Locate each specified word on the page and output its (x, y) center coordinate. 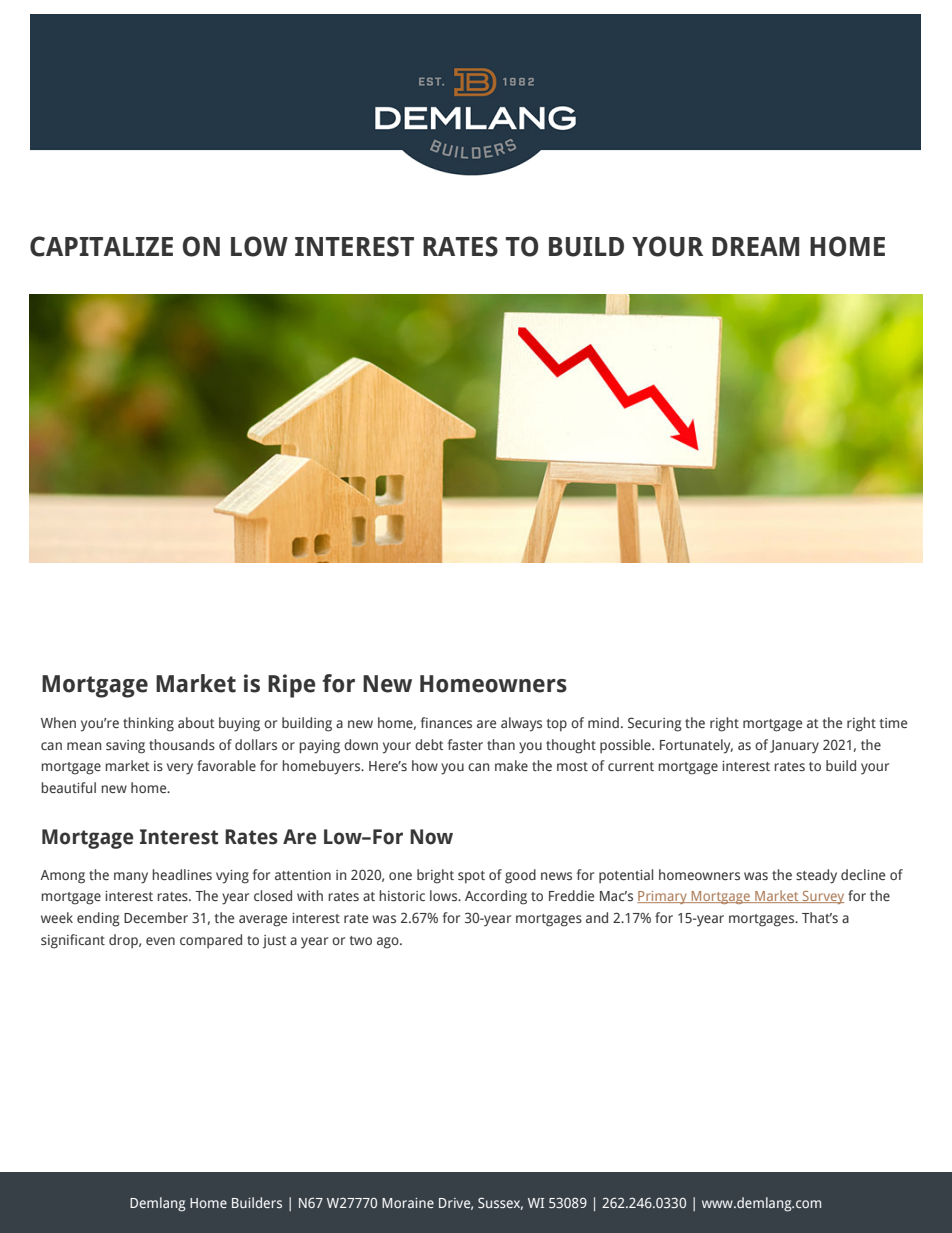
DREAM (755, 246)
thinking (148, 724)
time (893, 723)
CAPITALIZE (101, 246)
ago (389, 943)
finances (446, 722)
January (794, 747)
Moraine (408, 1203)
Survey (822, 897)
